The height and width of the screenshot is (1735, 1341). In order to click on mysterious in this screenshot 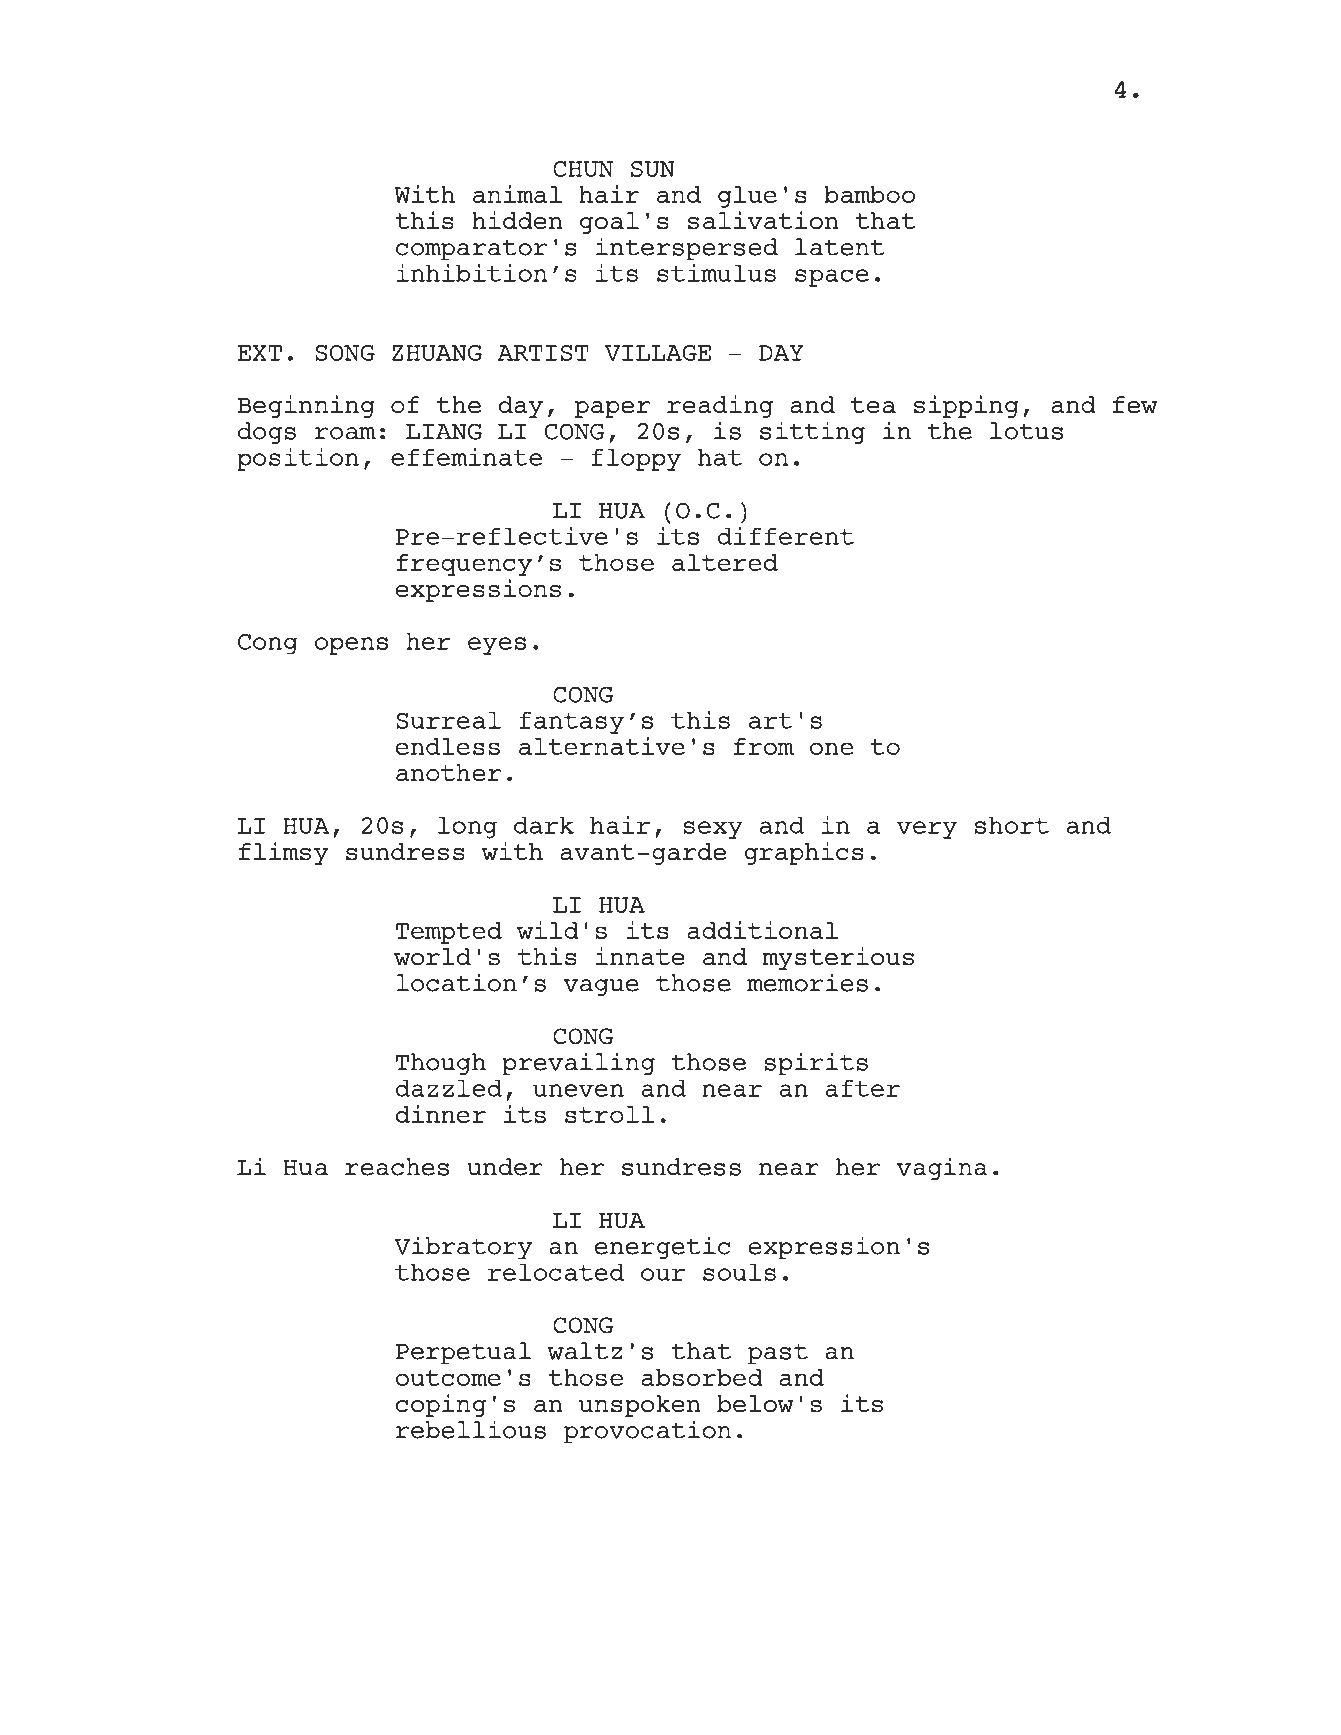, I will do `click(838, 958)`.
